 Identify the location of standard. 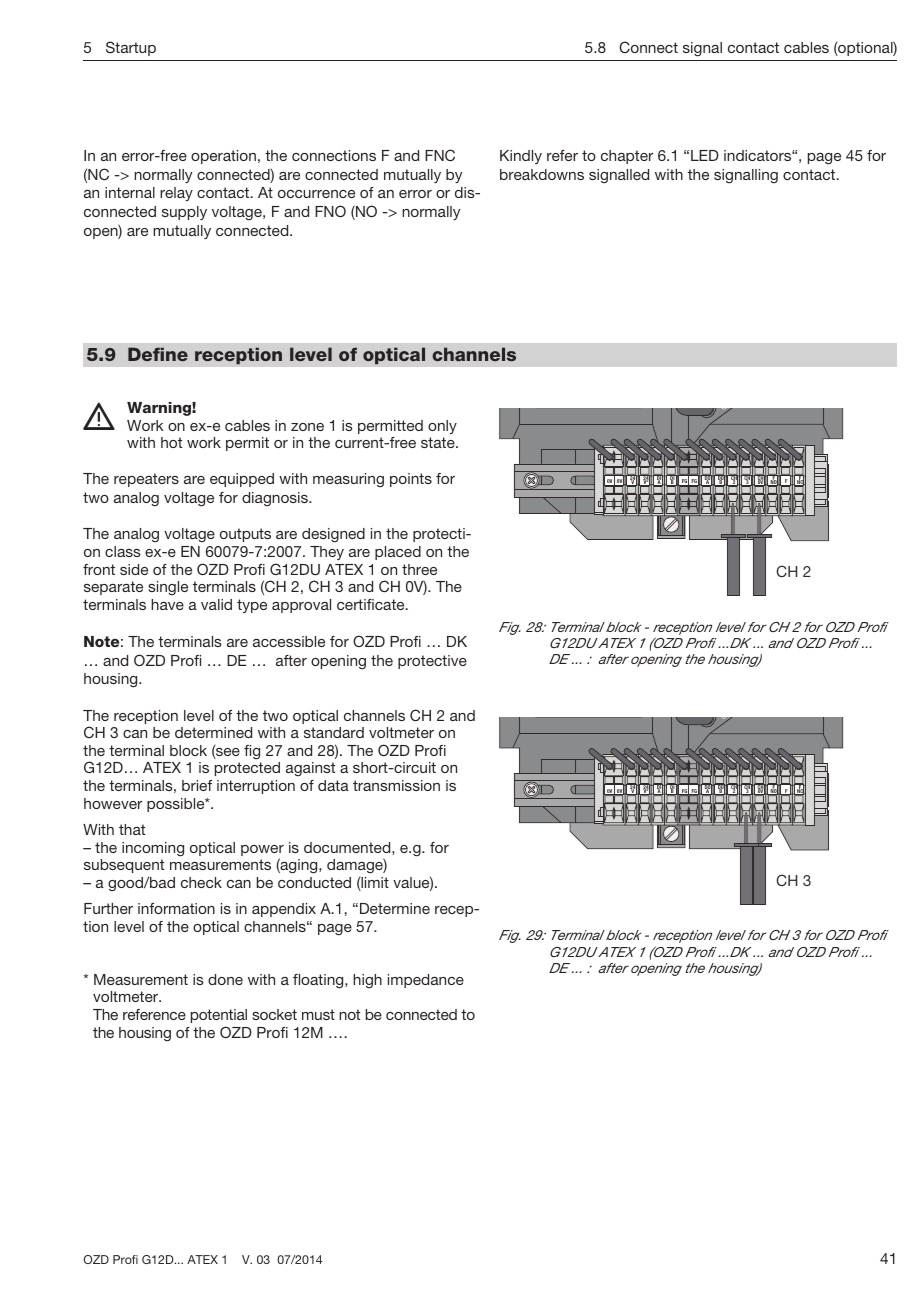
(334, 732).
